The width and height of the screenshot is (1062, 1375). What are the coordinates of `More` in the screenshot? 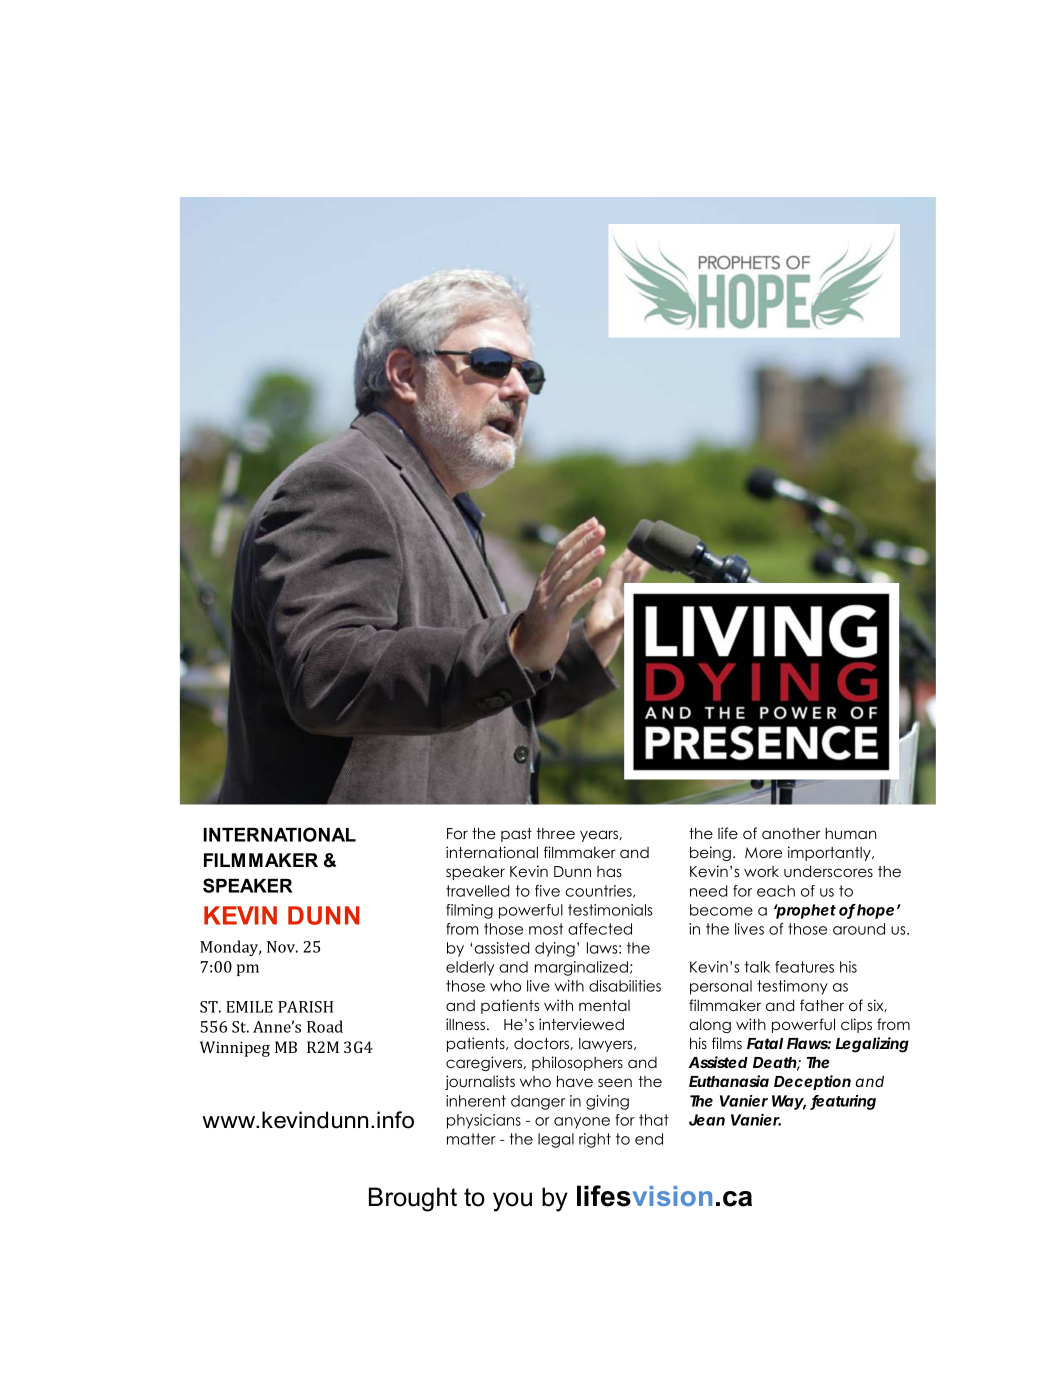 It's located at (763, 852).
